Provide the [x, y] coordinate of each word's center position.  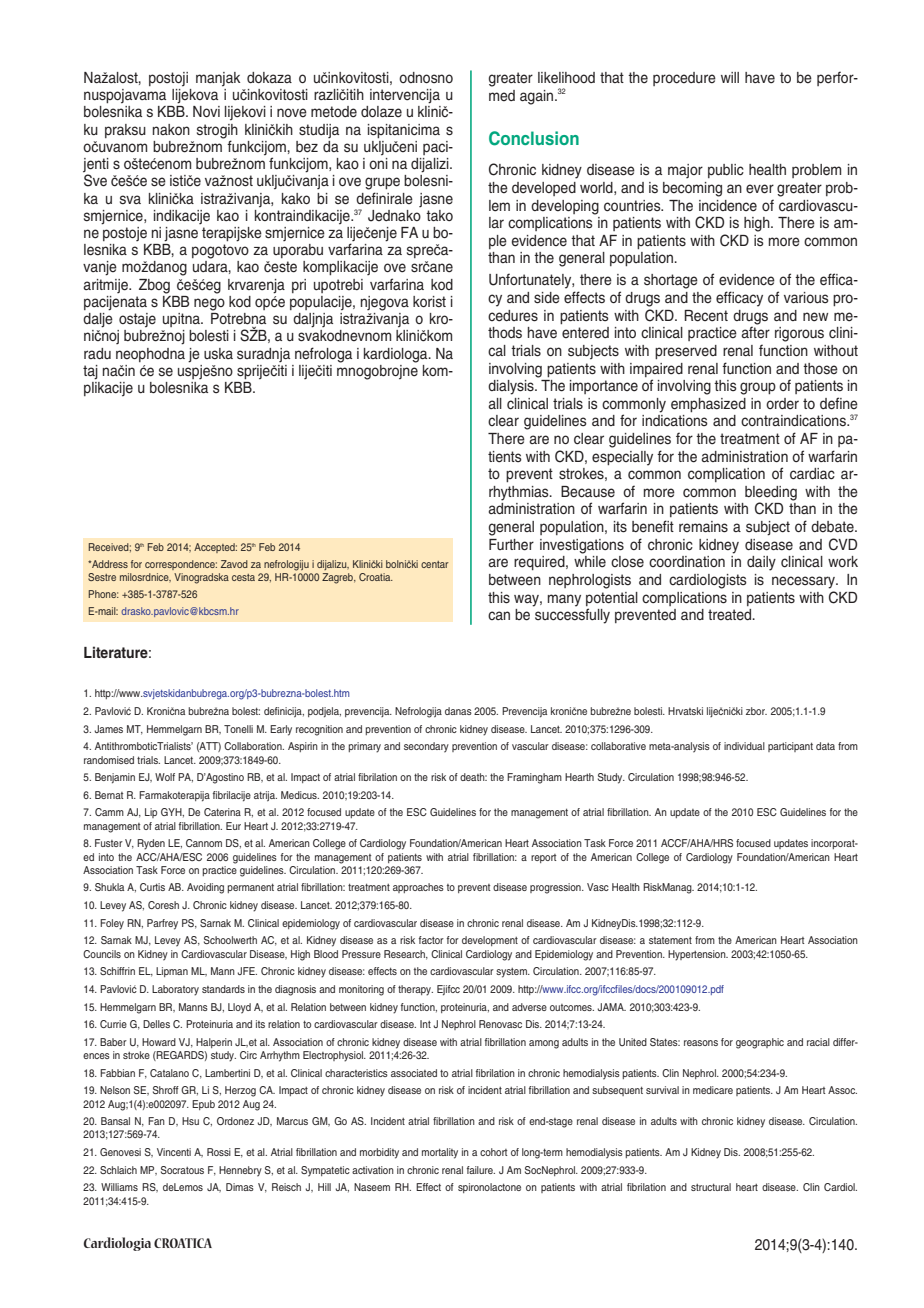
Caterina [222, 812]
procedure [684, 79]
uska [218, 354]
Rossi [219, 1152]
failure [481, 1170]
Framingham [534, 778]
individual [744, 746]
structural [711, 1187]
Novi [206, 111]
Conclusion [534, 138]
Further [511, 545]
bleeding [771, 494]
